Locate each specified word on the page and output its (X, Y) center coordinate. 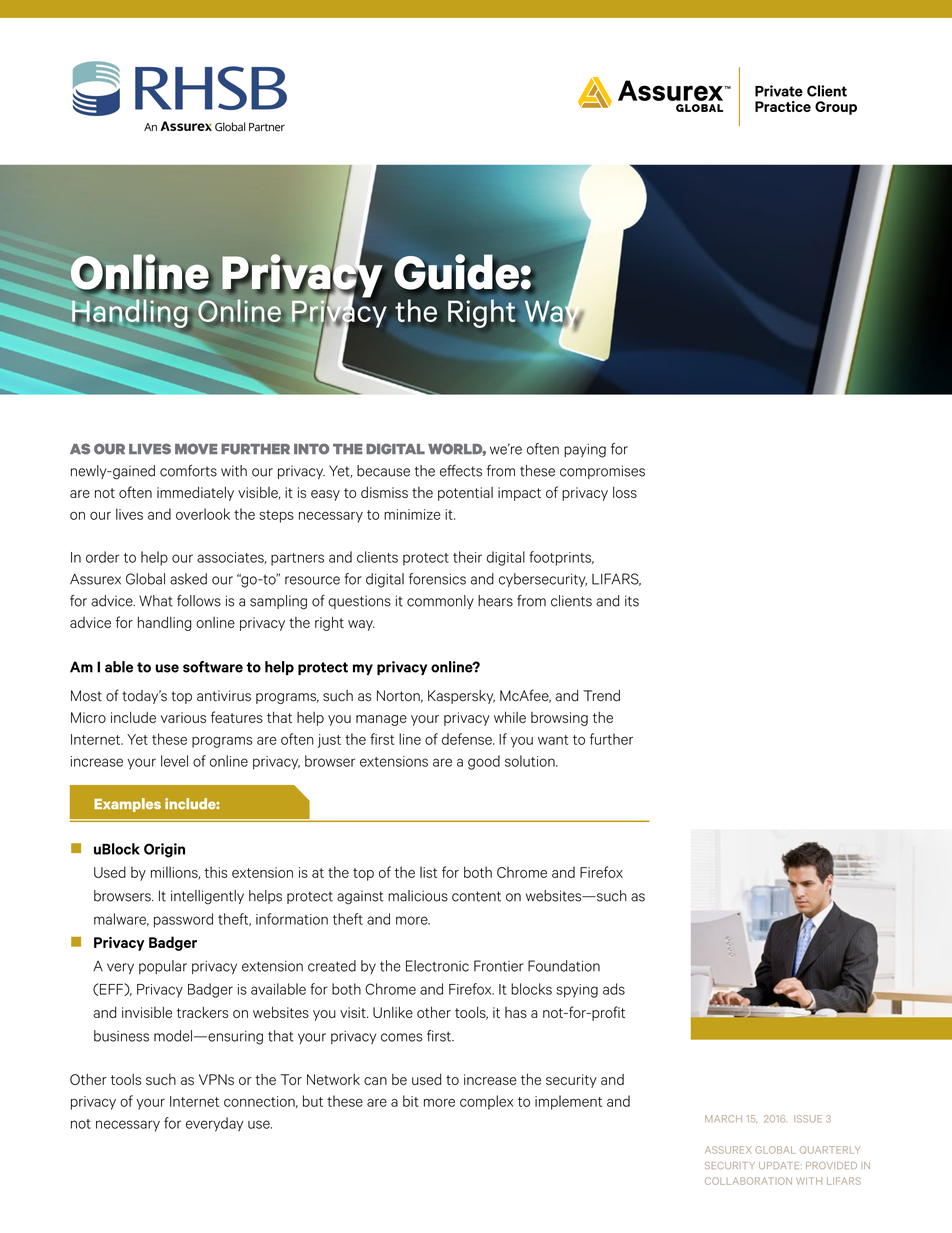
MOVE (196, 449)
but (313, 1101)
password (183, 920)
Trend (601, 696)
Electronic (437, 966)
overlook (203, 514)
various (183, 717)
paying (585, 451)
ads (614, 989)
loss (625, 492)
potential (465, 494)
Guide (457, 273)
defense (468, 739)
